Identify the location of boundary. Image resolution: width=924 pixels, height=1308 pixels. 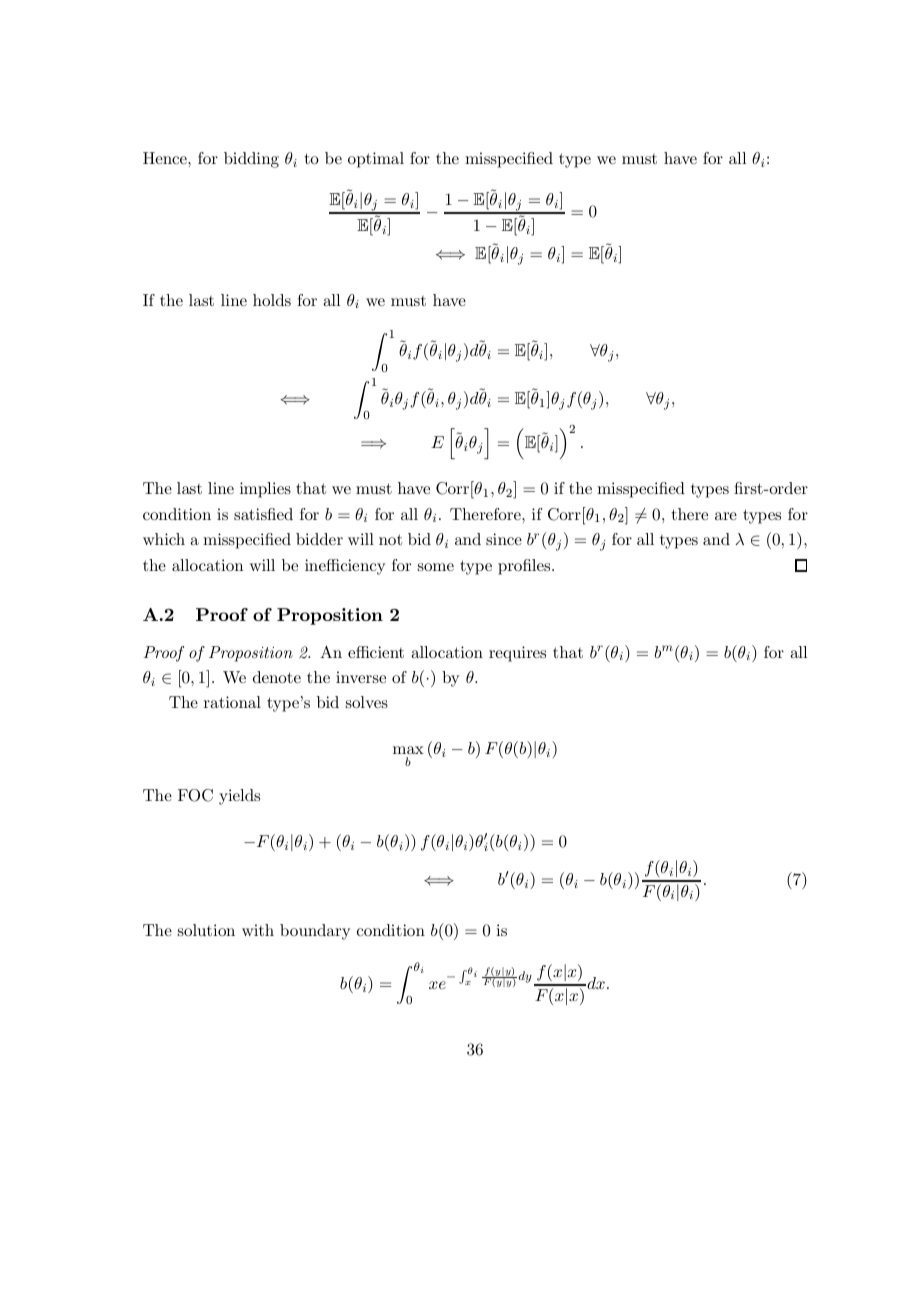
(315, 932).
